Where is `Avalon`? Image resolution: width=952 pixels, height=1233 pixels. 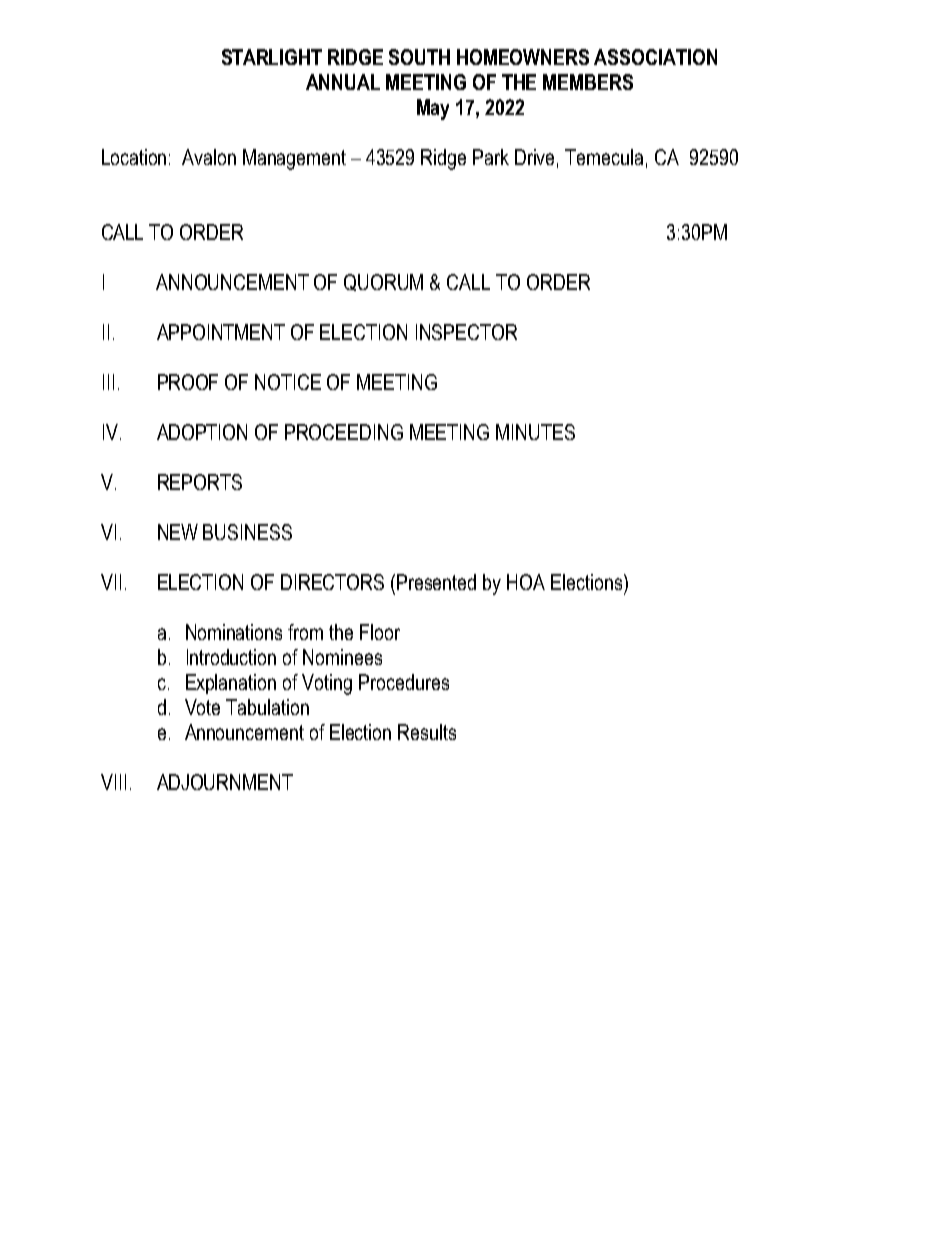
Avalon is located at coordinates (209, 157).
